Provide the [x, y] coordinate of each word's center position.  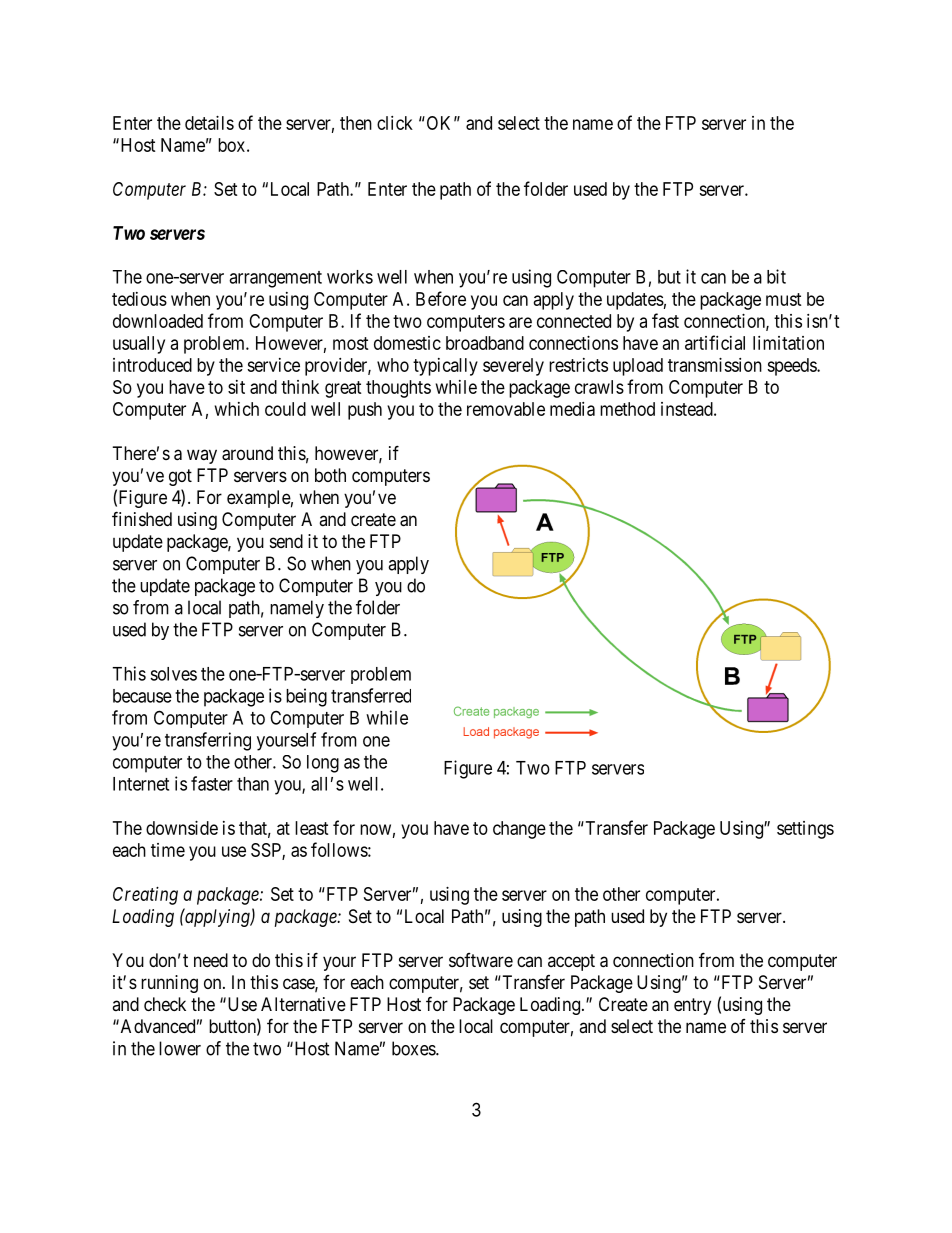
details [209, 123]
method [627, 409]
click [395, 123]
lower [180, 1048]
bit [776, 276]
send [286, 541]
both [330, 475]
